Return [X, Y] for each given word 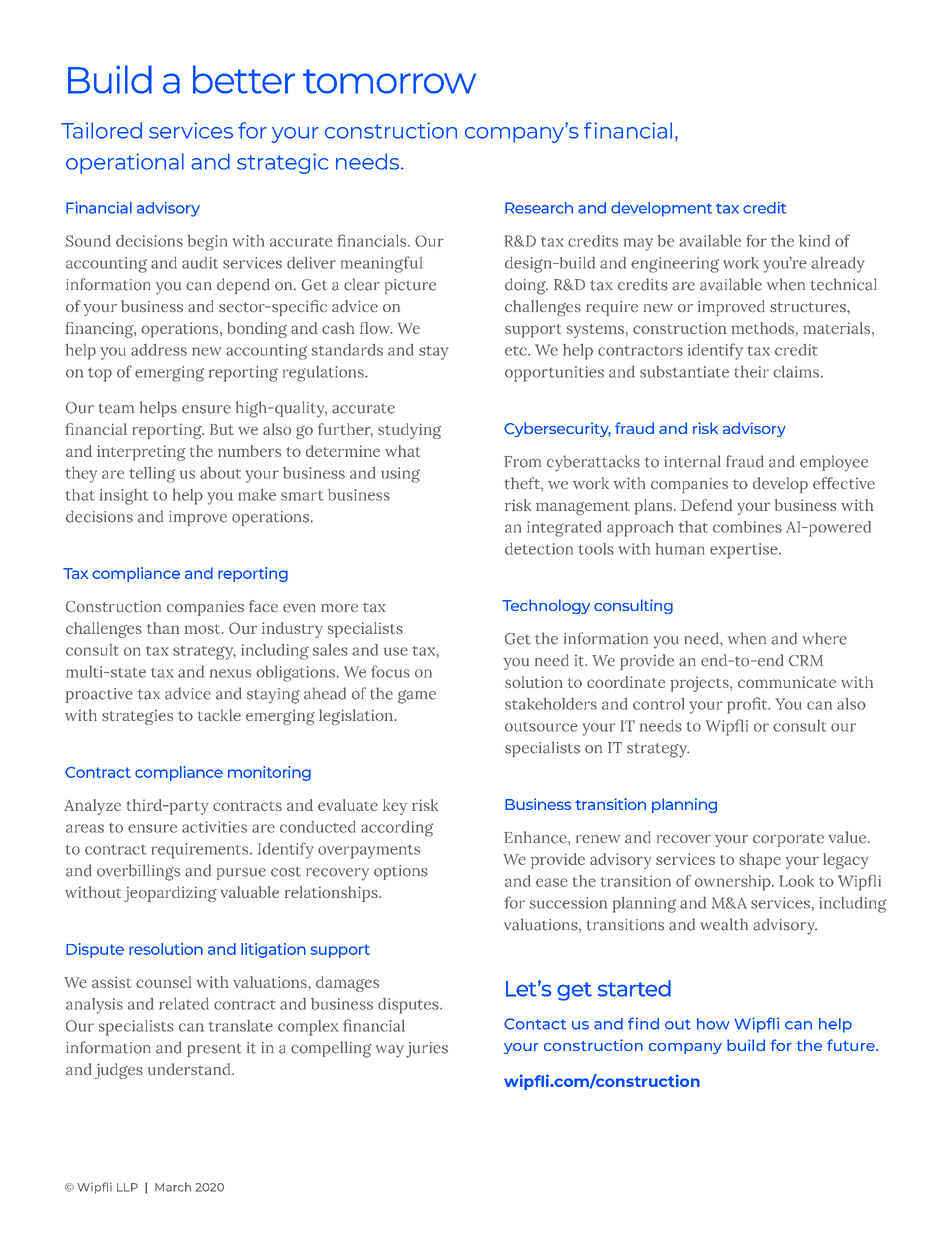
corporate [788, 840]
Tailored [101, 130]
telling [152, 475]
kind [814, 241]
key [395, 807]
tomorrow [389, 81]
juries [427, 1050]
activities [214, 827]
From [522, 462]
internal [692, 461]
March [173, 1187]
